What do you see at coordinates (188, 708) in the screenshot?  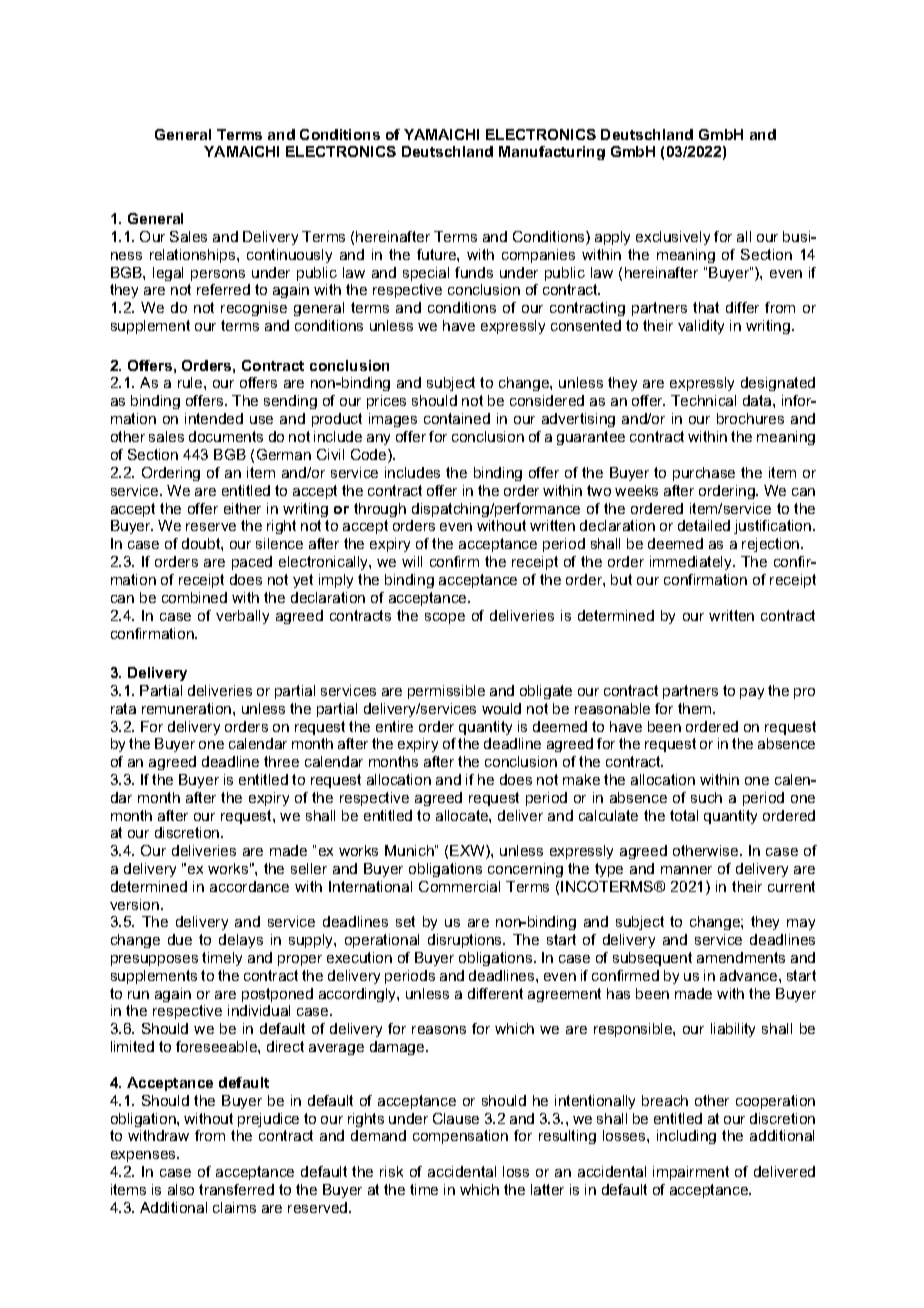 I see `remuneration` at bounding box center [188, 708].
